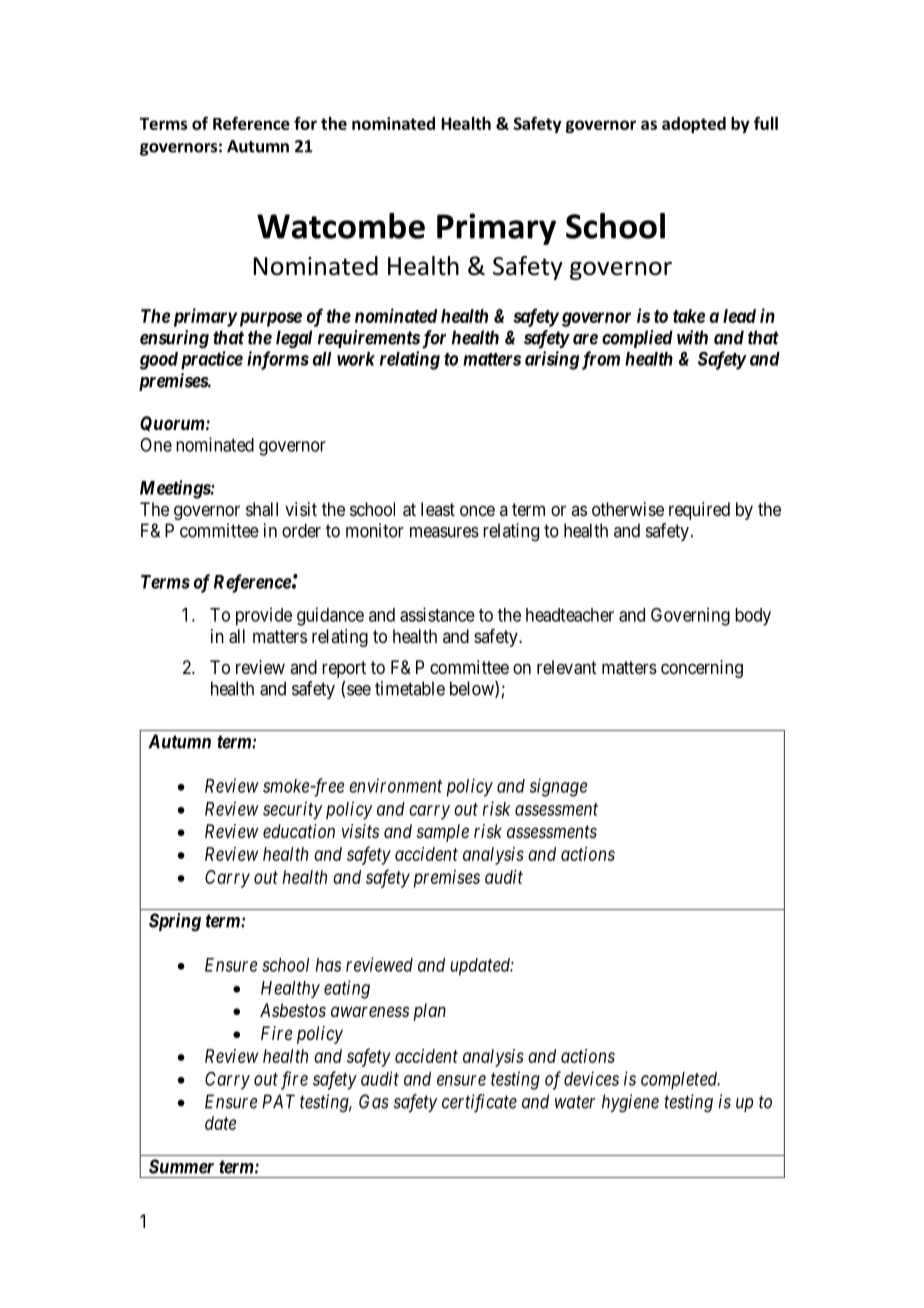 The height and width of the page is (1308, 924). What do you see at coordinates (212, 360) in the page?
I see `practice` at bounding box center [212, 360].
